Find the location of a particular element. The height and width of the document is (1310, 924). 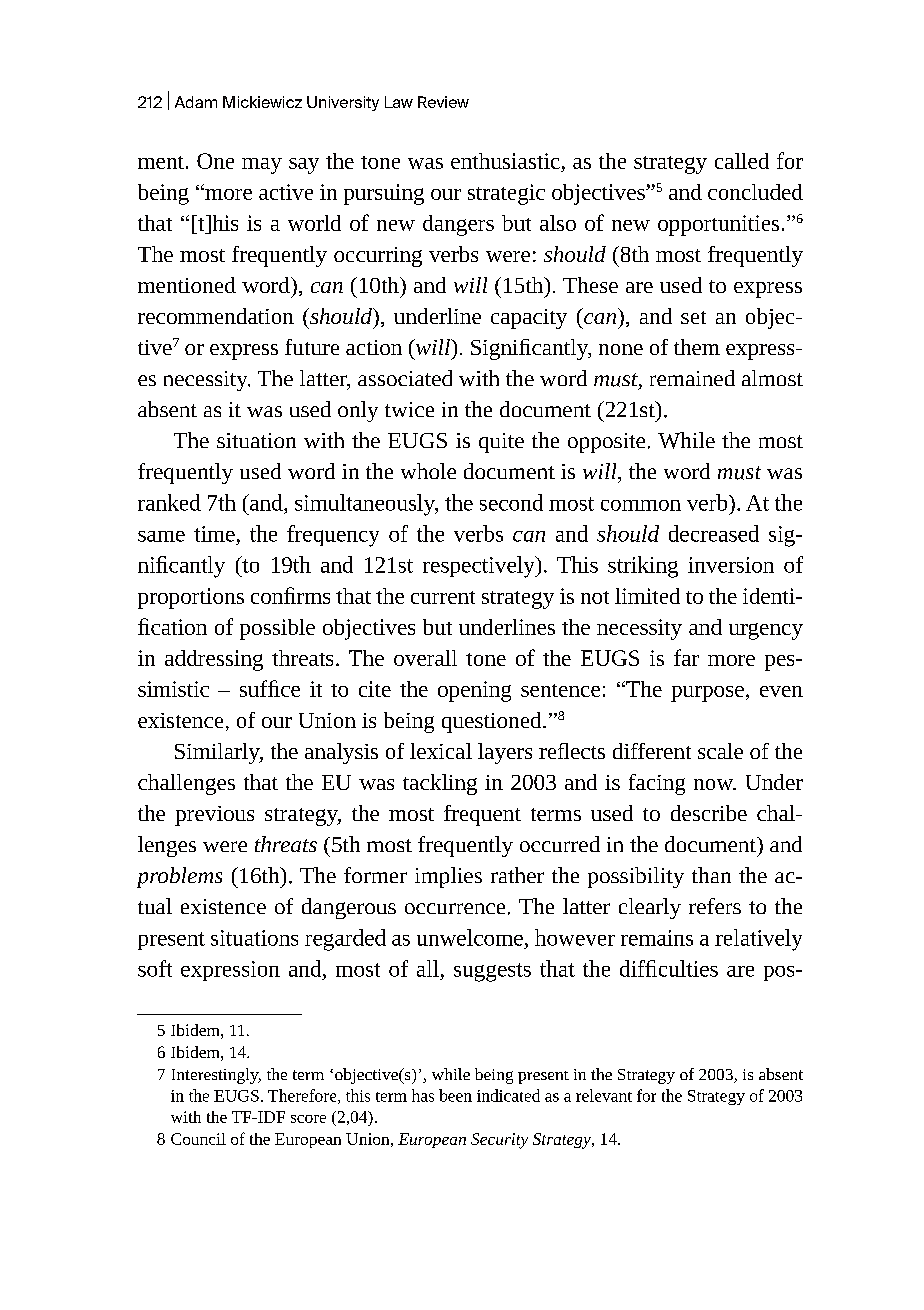

been is located at coordinates (455, 1095).
